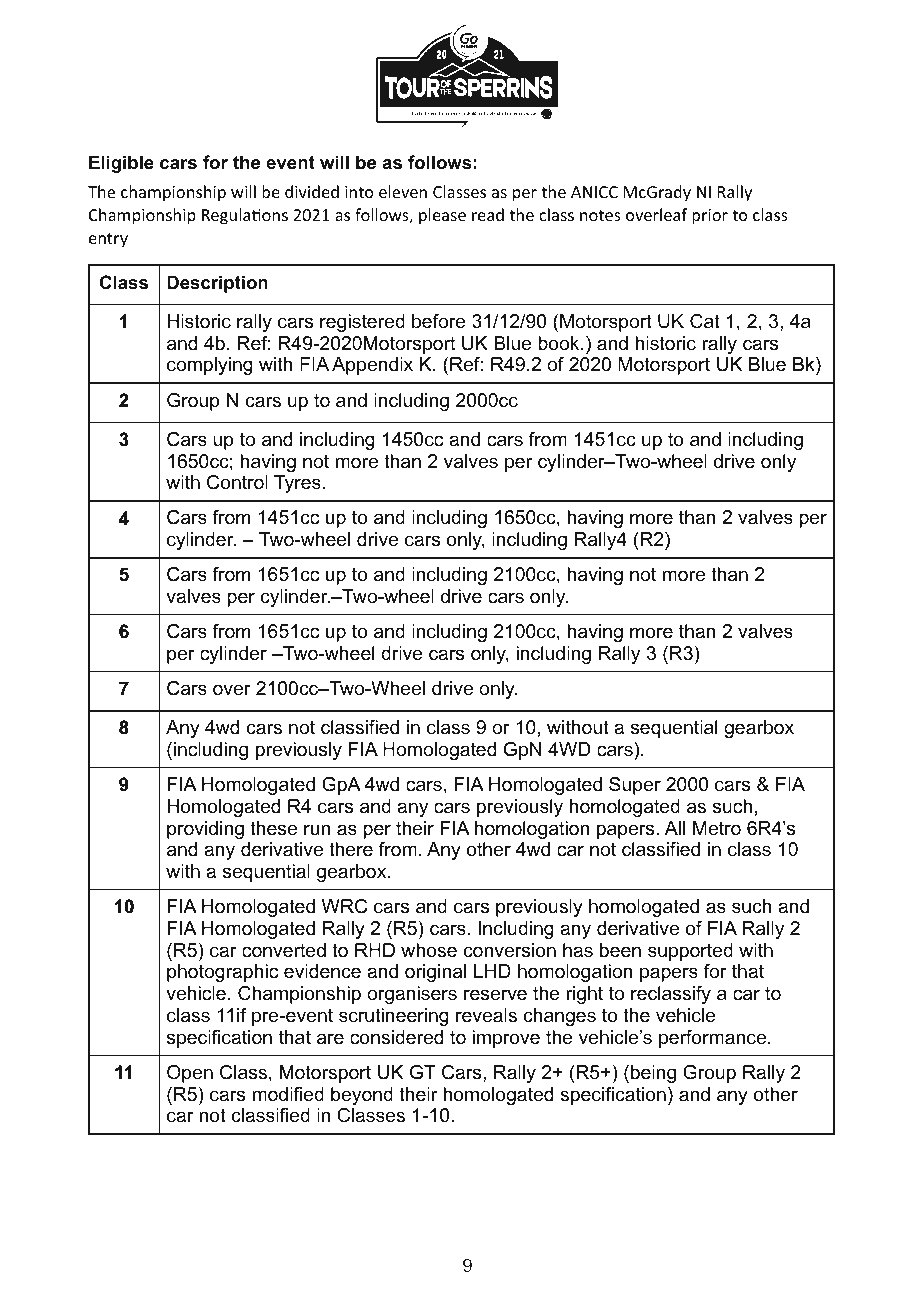 Image resolution: width=924 pixels, height=1308 pixels. Describe the element at coordinates (403, 191) in the image. I see `eleven` at that location.
